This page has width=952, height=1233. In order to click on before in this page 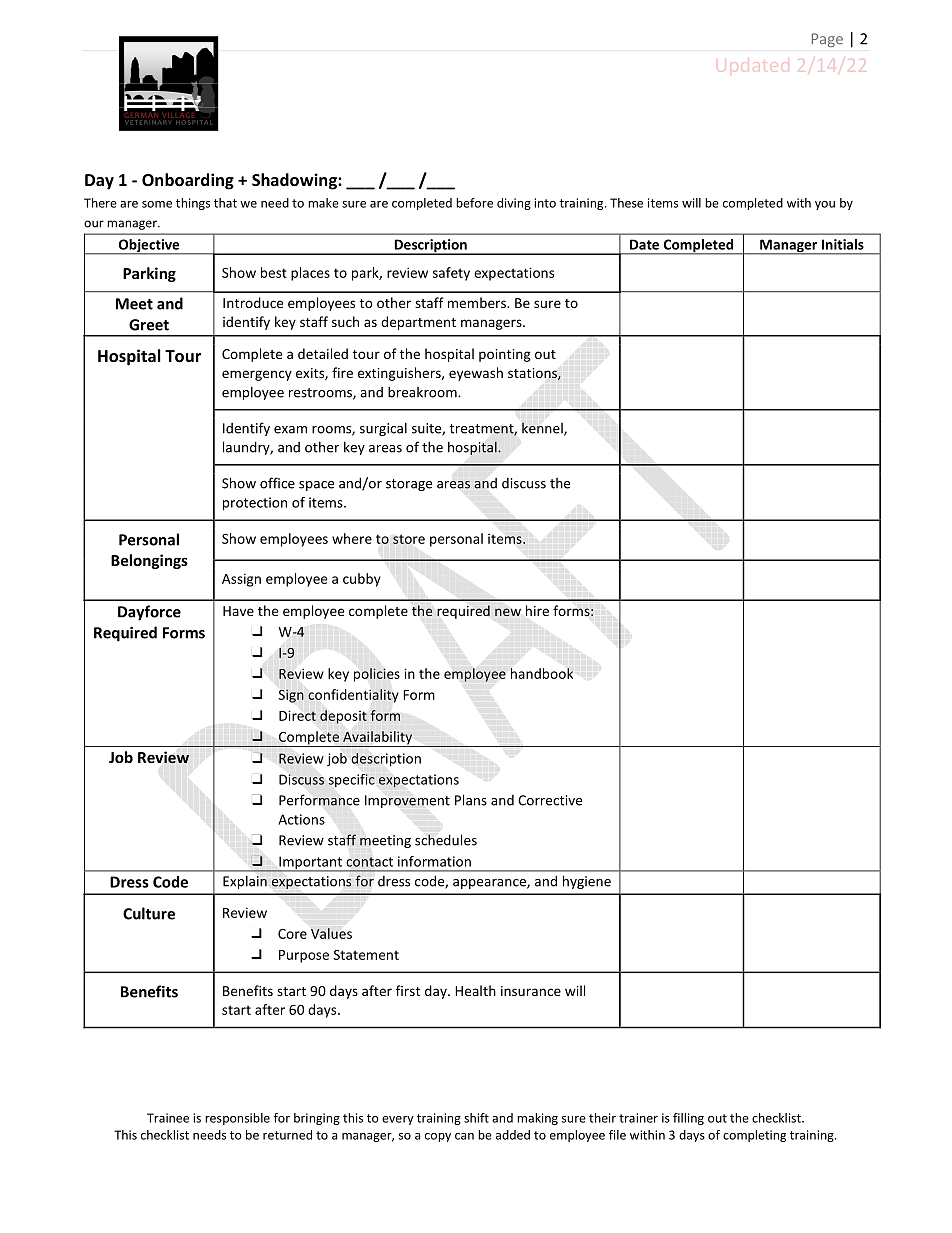, I will do `click(474, 203)`.
